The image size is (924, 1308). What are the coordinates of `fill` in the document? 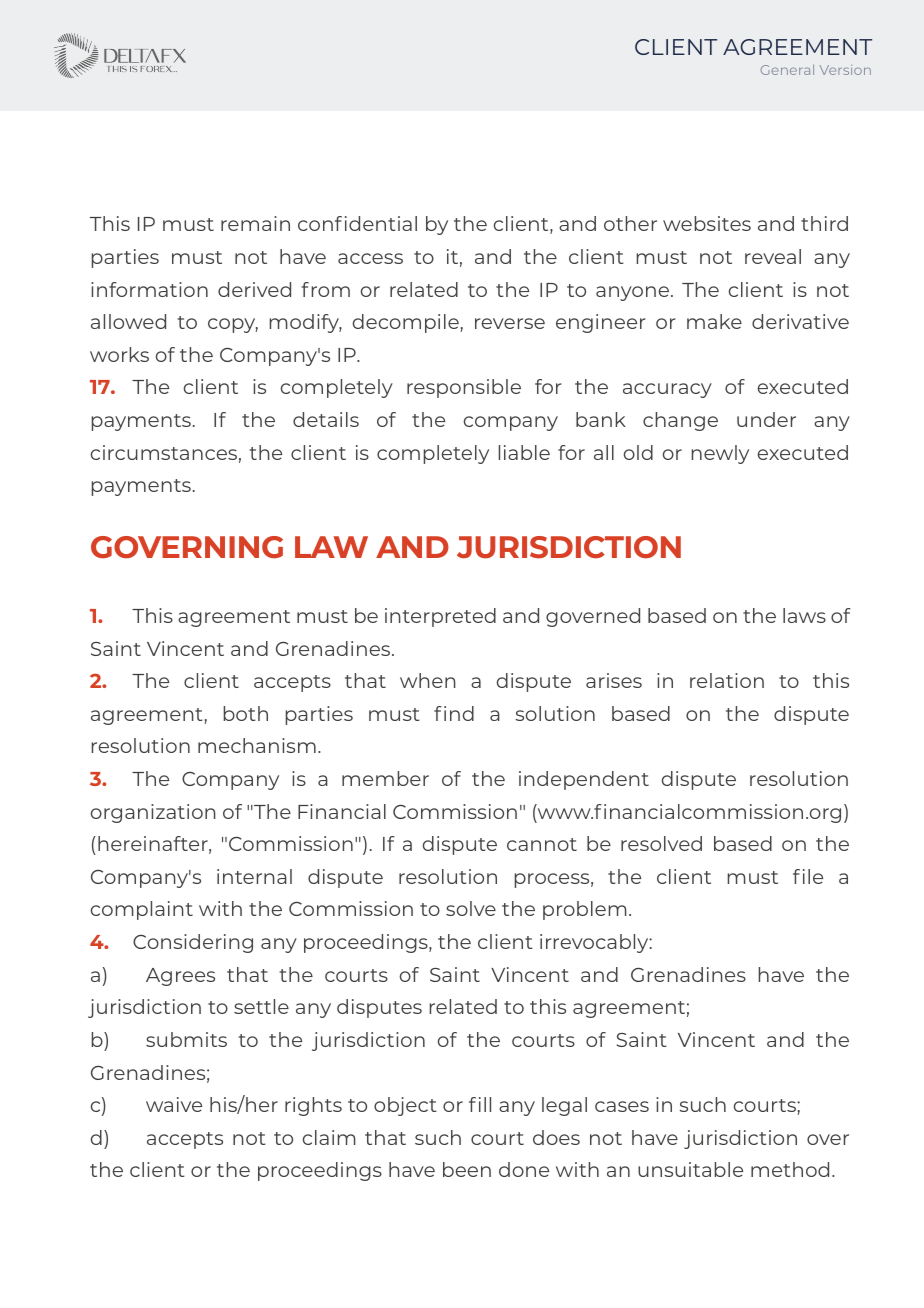 It's located at (480, 1104).
